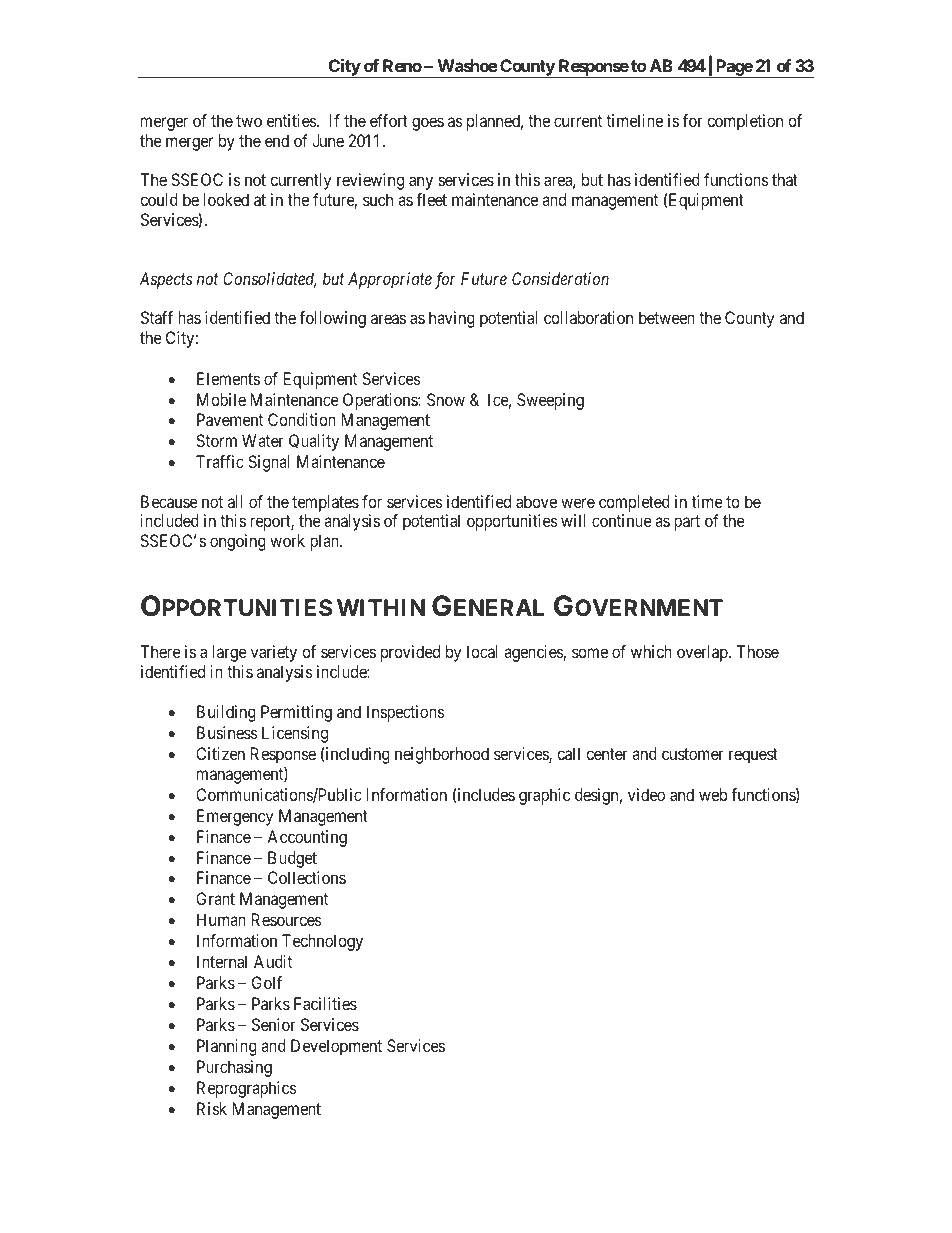 This document has width=952, height=1233. Describe the element at coordinates (229, 653) in the document. I see `large` at that location.
